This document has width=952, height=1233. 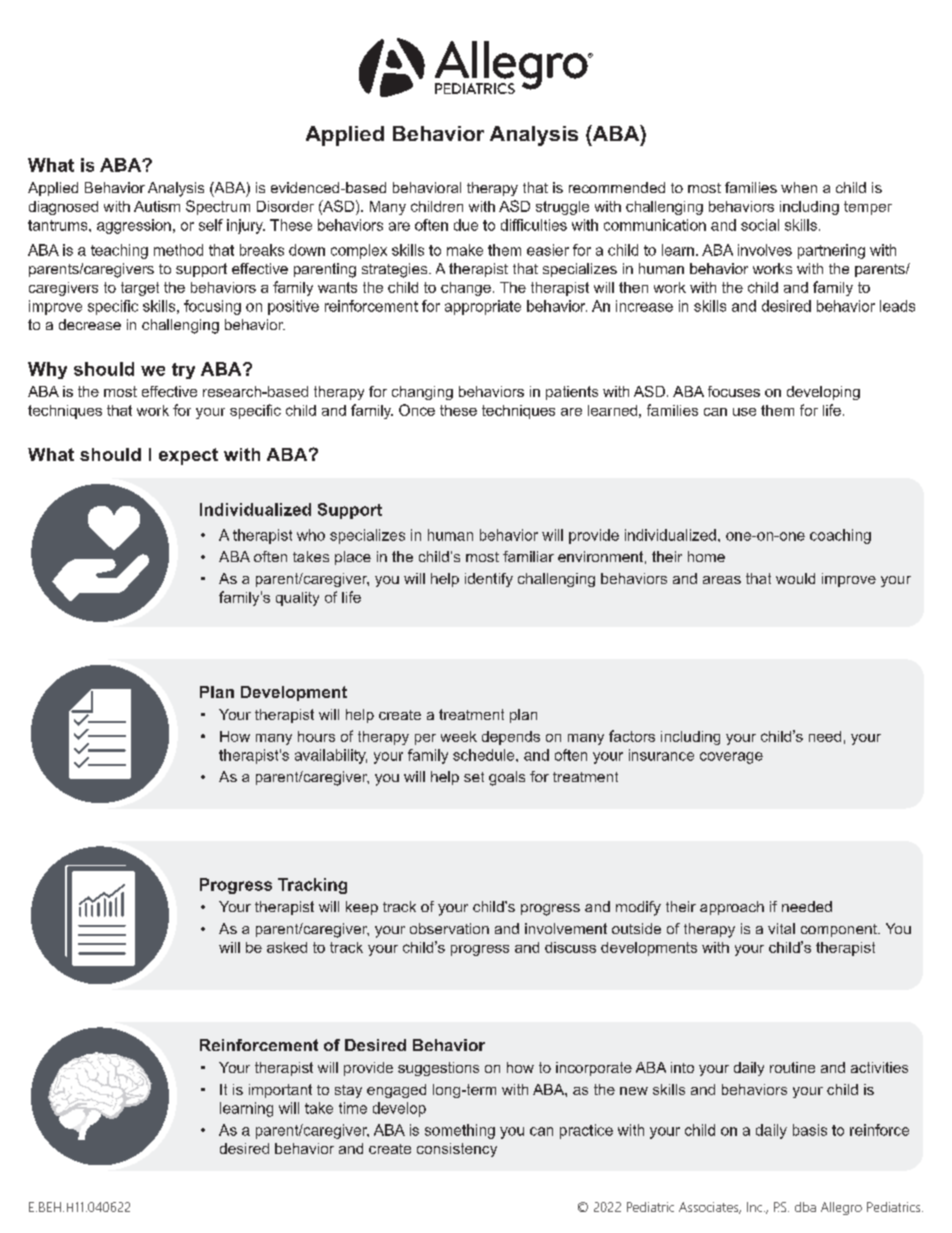 What do you see at coordinates (280, 1091) in the document?
I see `important` at bounding box center [280, 1091].
